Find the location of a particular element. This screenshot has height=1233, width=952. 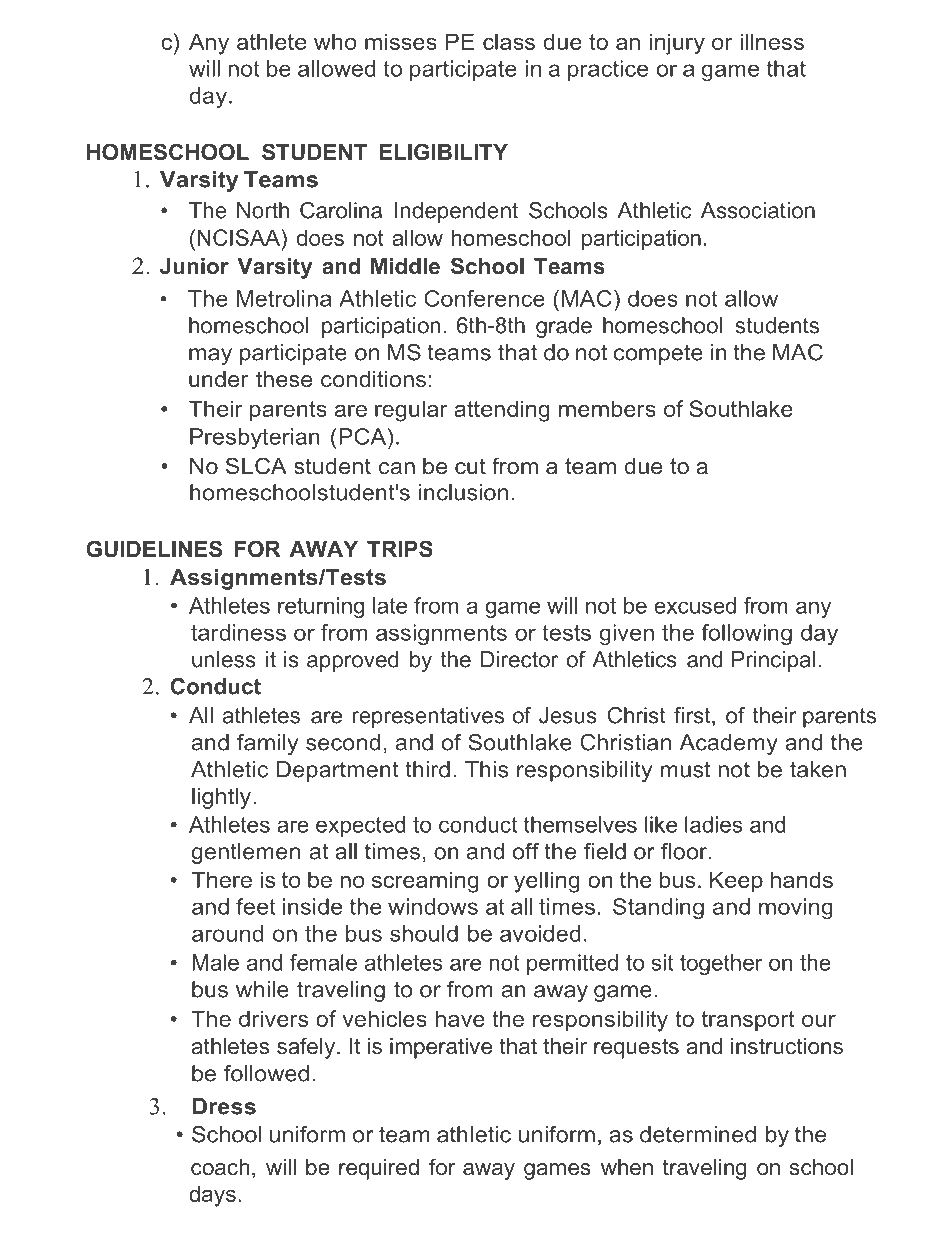

Director is located at coordinates (519, 659).
